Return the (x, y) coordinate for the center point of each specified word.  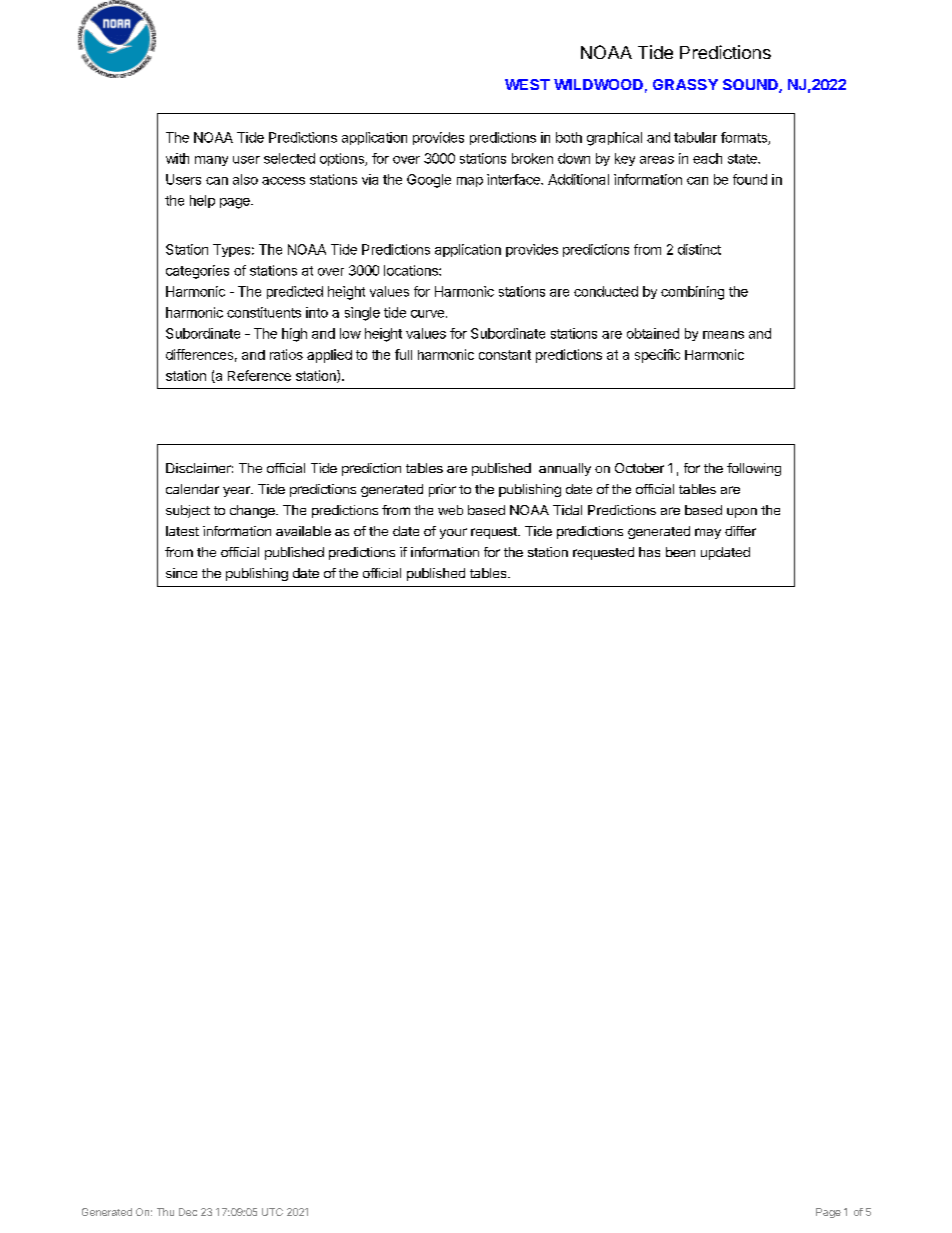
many (211, 161)
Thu (165, 1212)
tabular (695, 137)
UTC (272, 1212)
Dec (188, 1212)
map (470, 182)
